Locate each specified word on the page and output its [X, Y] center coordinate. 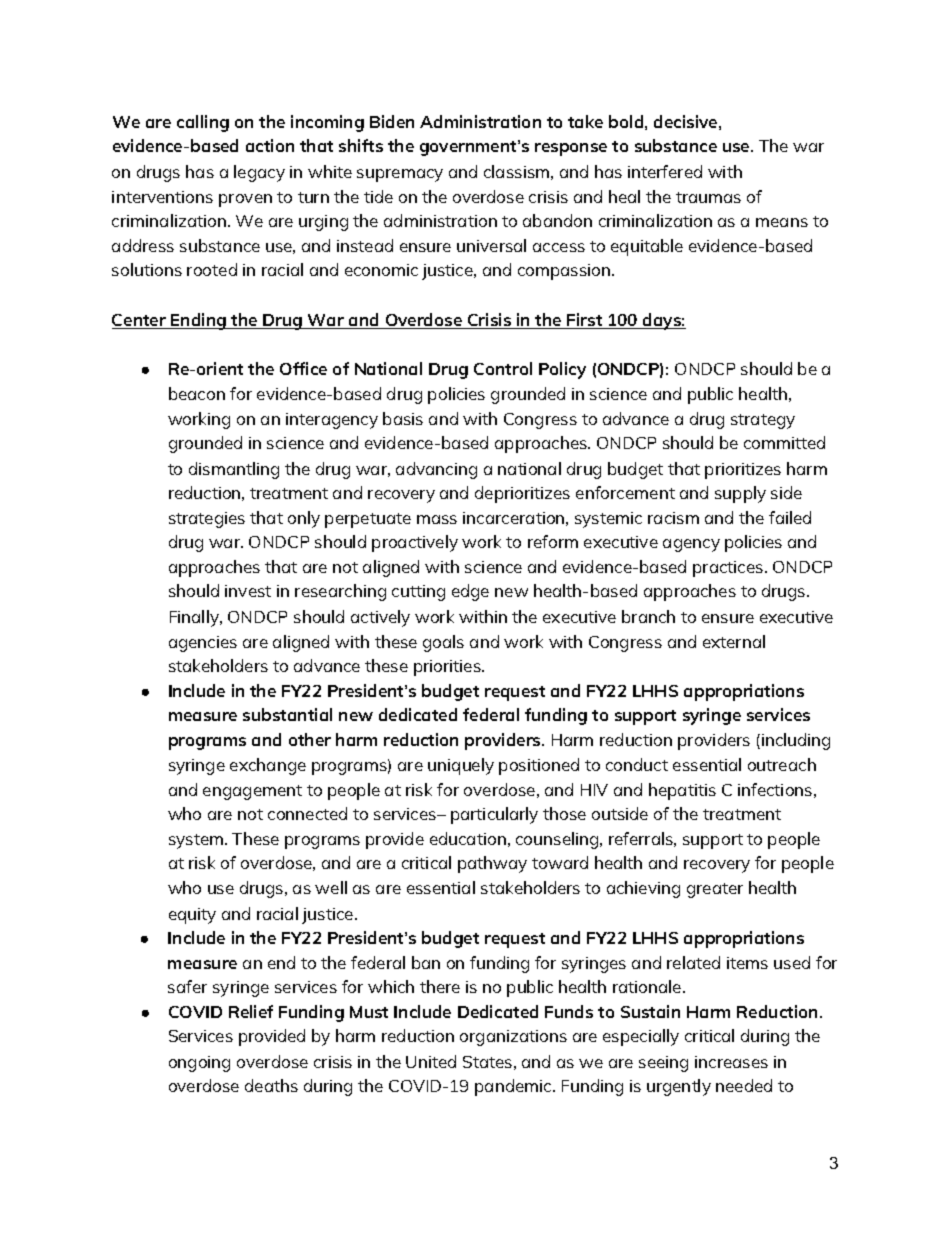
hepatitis [682, 791]
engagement [252, 792]
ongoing [199, 1064]
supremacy [400, 175]
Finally [195, 618]
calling [203, 123]
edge [470, 592]
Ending [198, 321]
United [431, 1061]
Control [503, 368]
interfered [665, 171]
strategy [763, 421]
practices [729, 569]
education [468, 838]
